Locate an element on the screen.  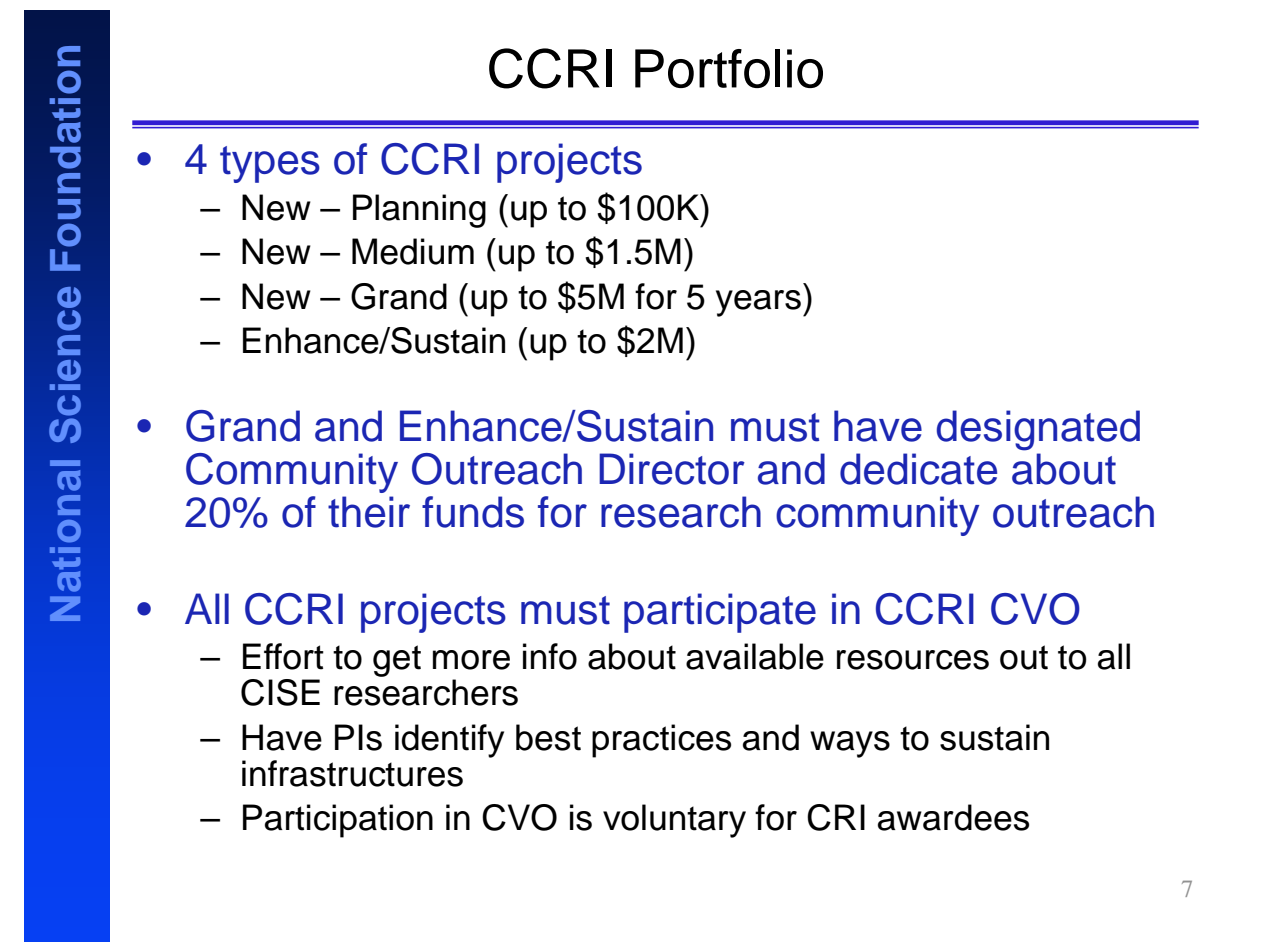
types is located at coordinates (270, 164).
